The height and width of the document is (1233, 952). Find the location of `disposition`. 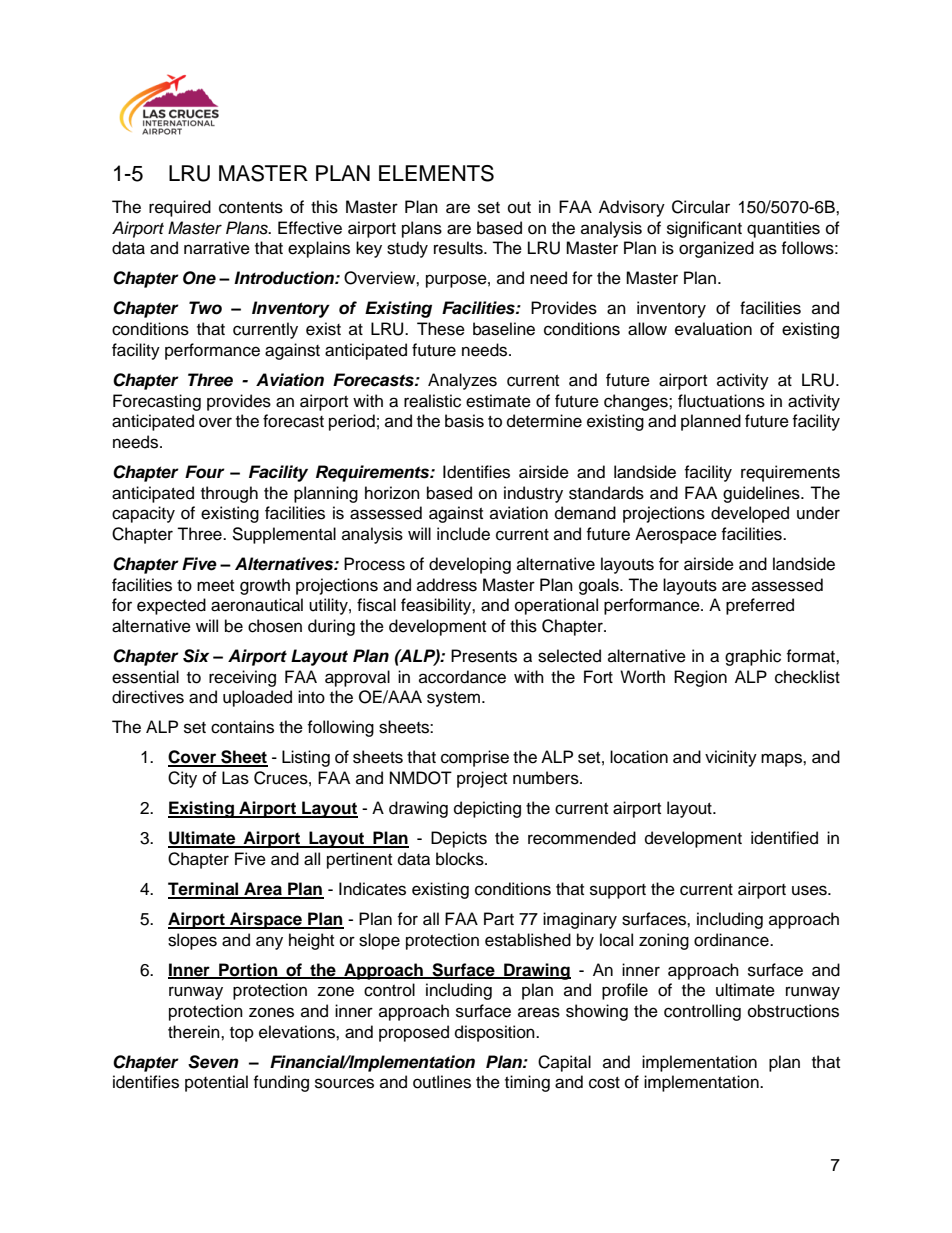

disposition is located at coordinates (496, 1033).
